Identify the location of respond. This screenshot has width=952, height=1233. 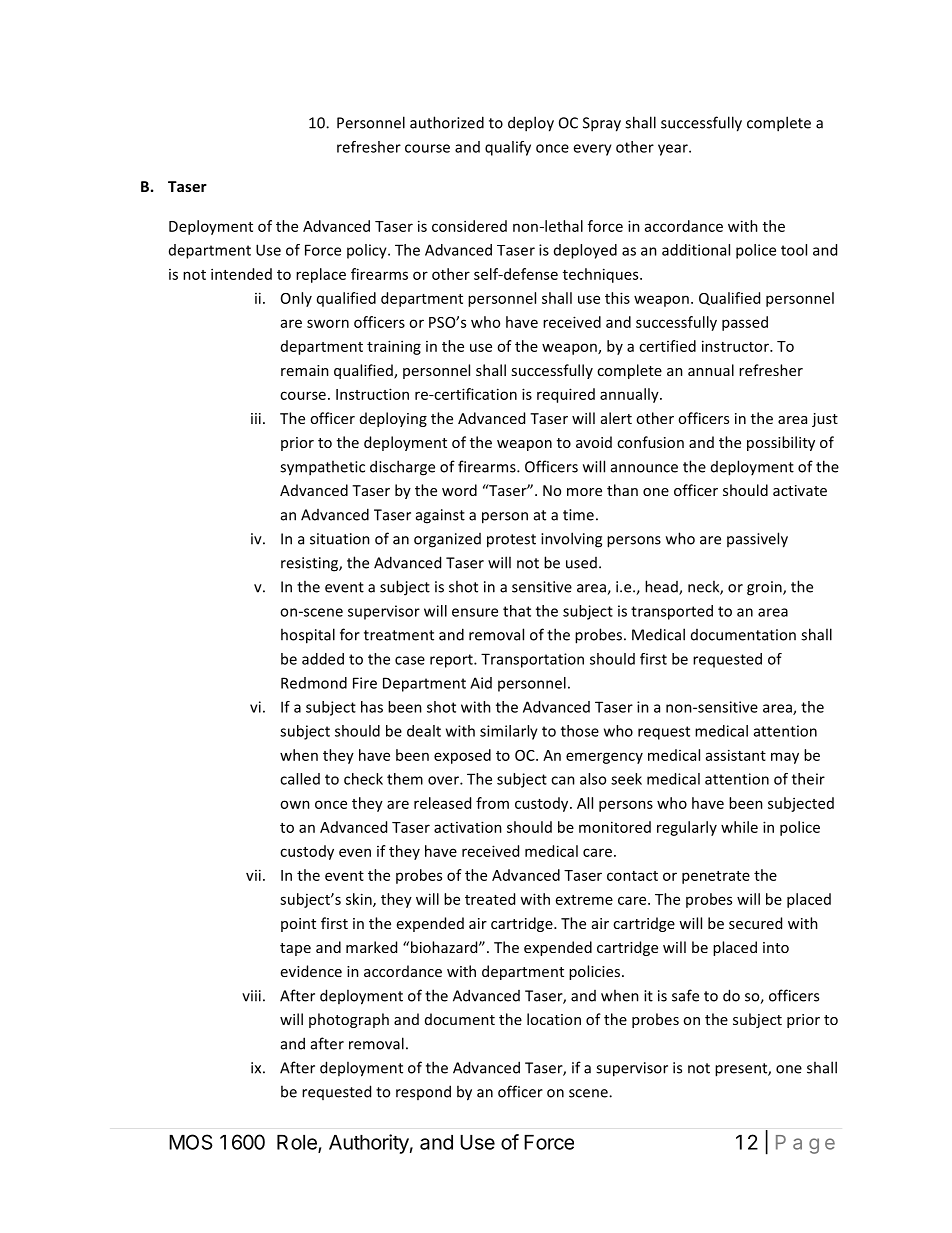
(423, 1092).
